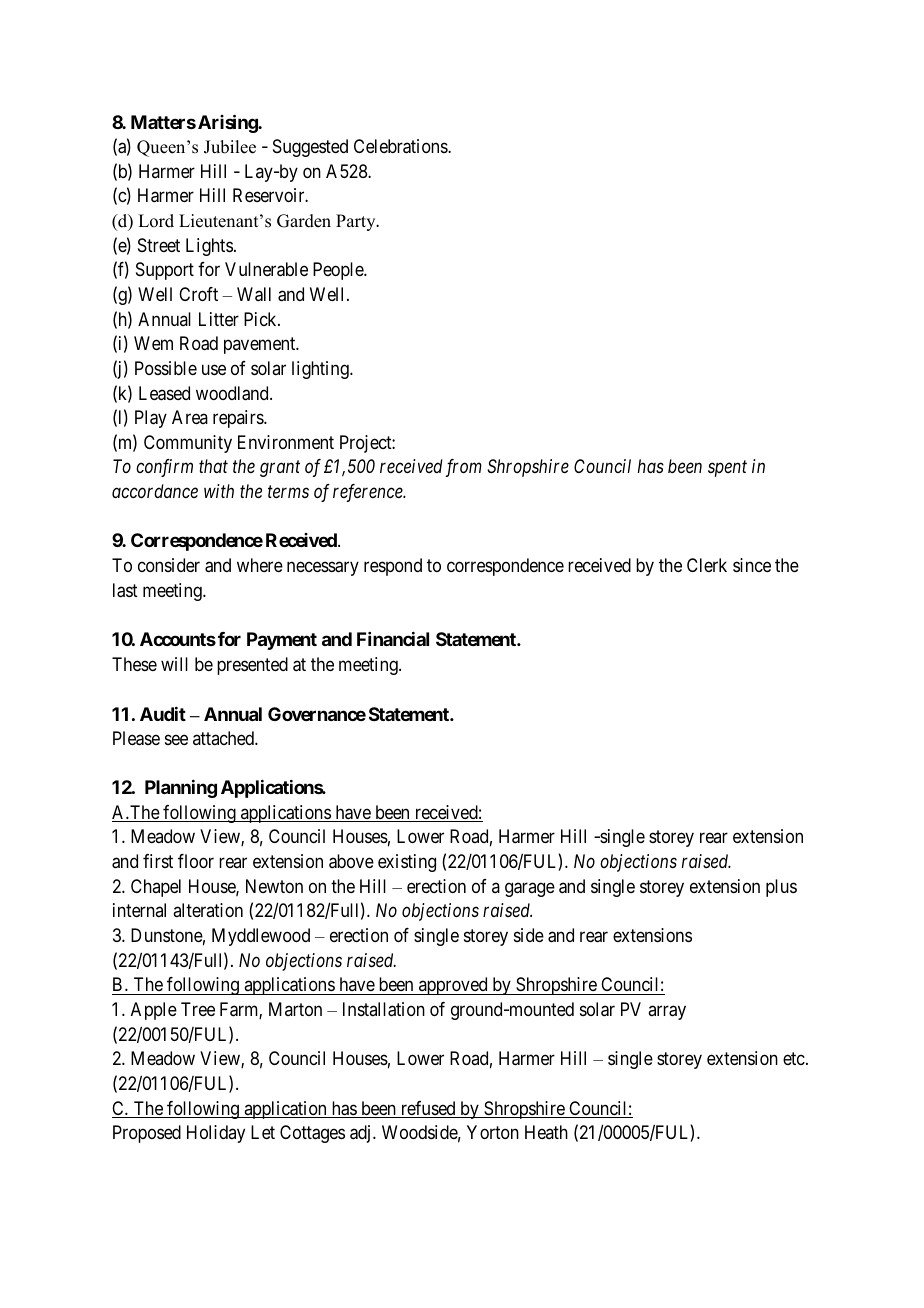 This screenshot has width=924, height=1308. Describe the element at coordinates (393, 639) in the screenshot. I see `Financial` at that location.
